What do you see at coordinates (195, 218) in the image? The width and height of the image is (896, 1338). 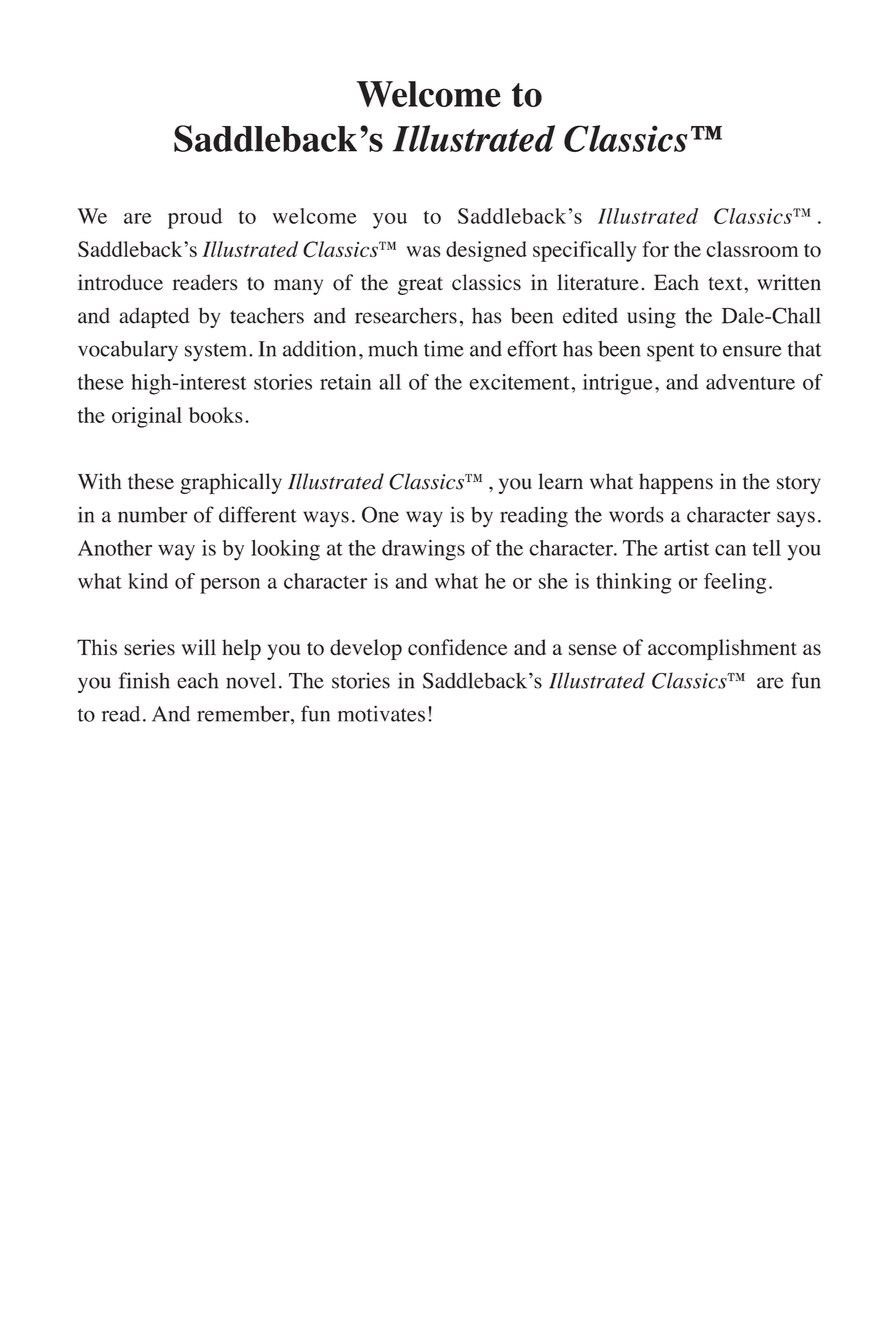 I see `proud` at bounding box center [195, 218].
